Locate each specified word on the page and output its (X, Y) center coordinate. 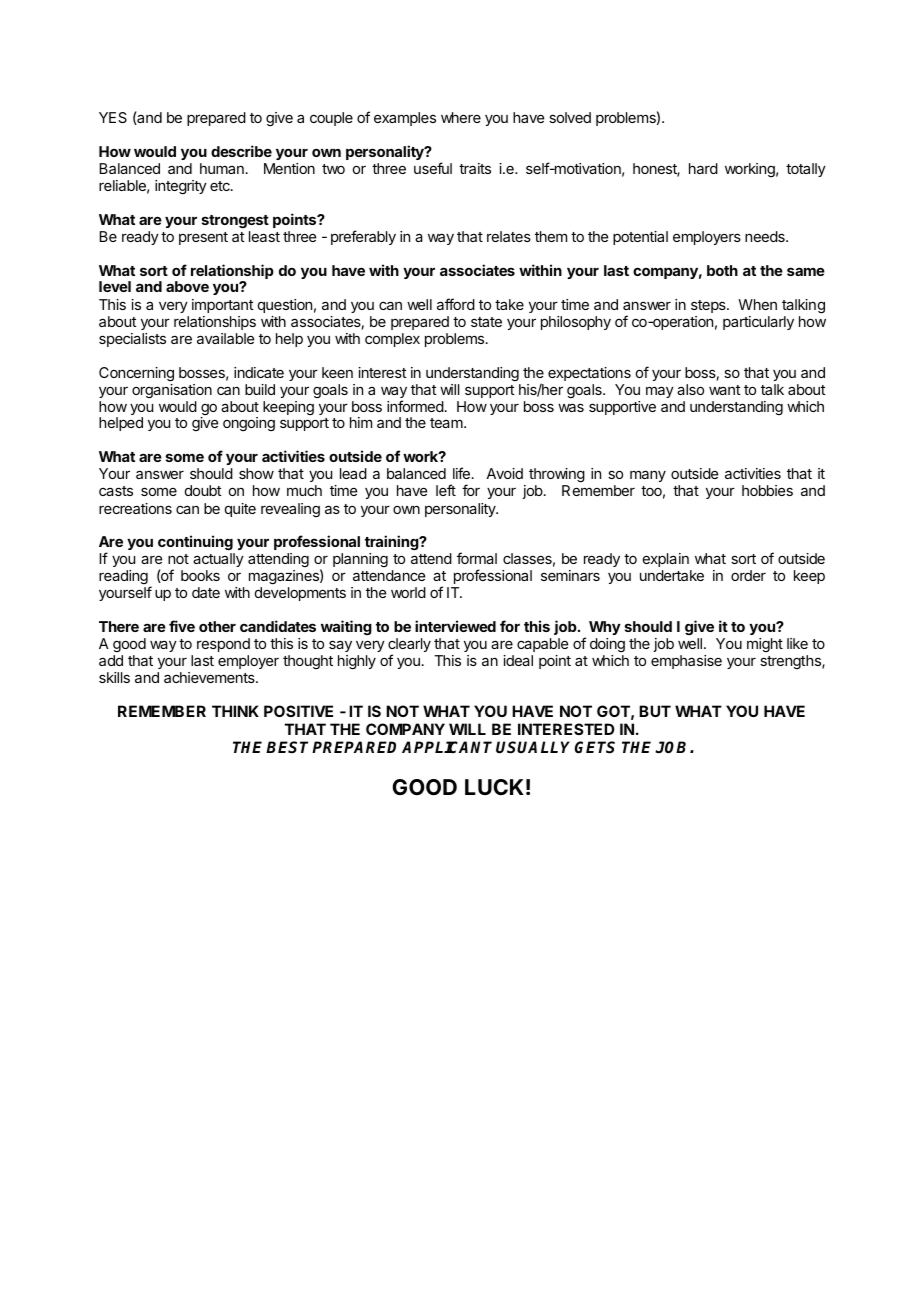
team (447, 423)
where (461, 117)
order (748, 575)
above (187, 286)
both (722, 270)
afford (456, 304)
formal (477, 558)
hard (703, 168)
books (200, 575)
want (725, 390)
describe (241, 151)
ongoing (249, 424)
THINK (235, 711)
